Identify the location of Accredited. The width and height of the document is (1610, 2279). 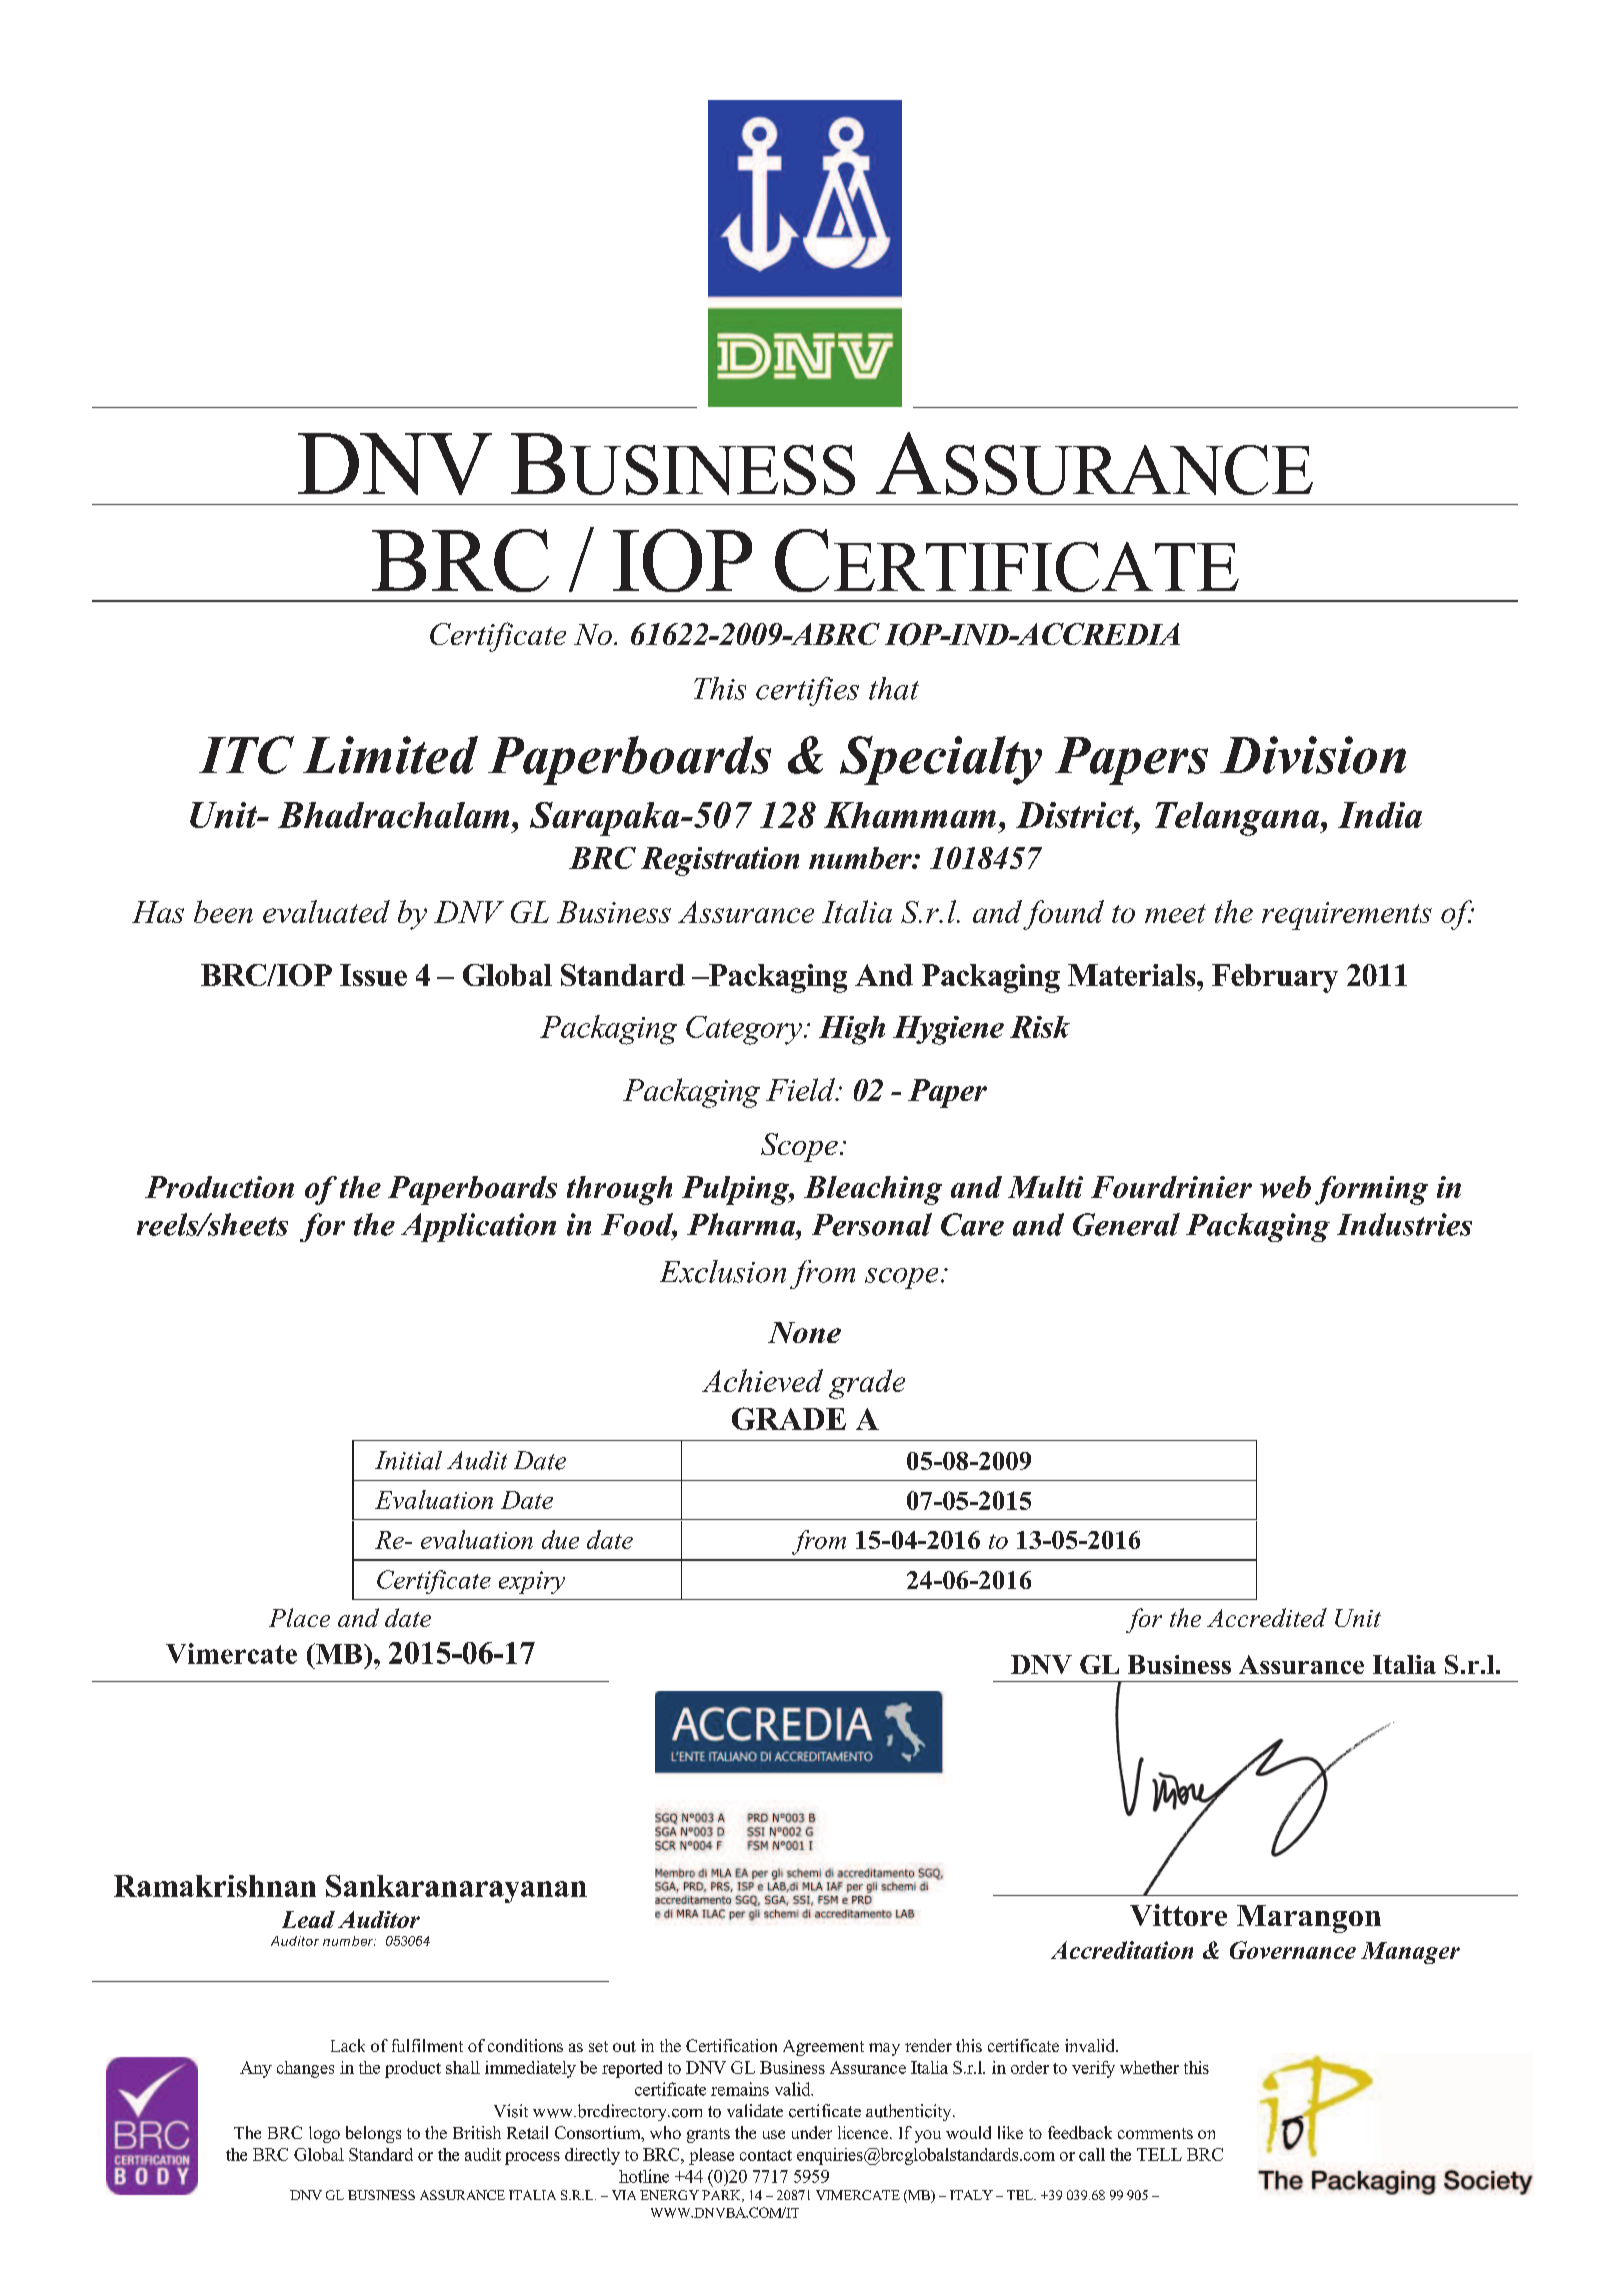
(1267, 1617).
